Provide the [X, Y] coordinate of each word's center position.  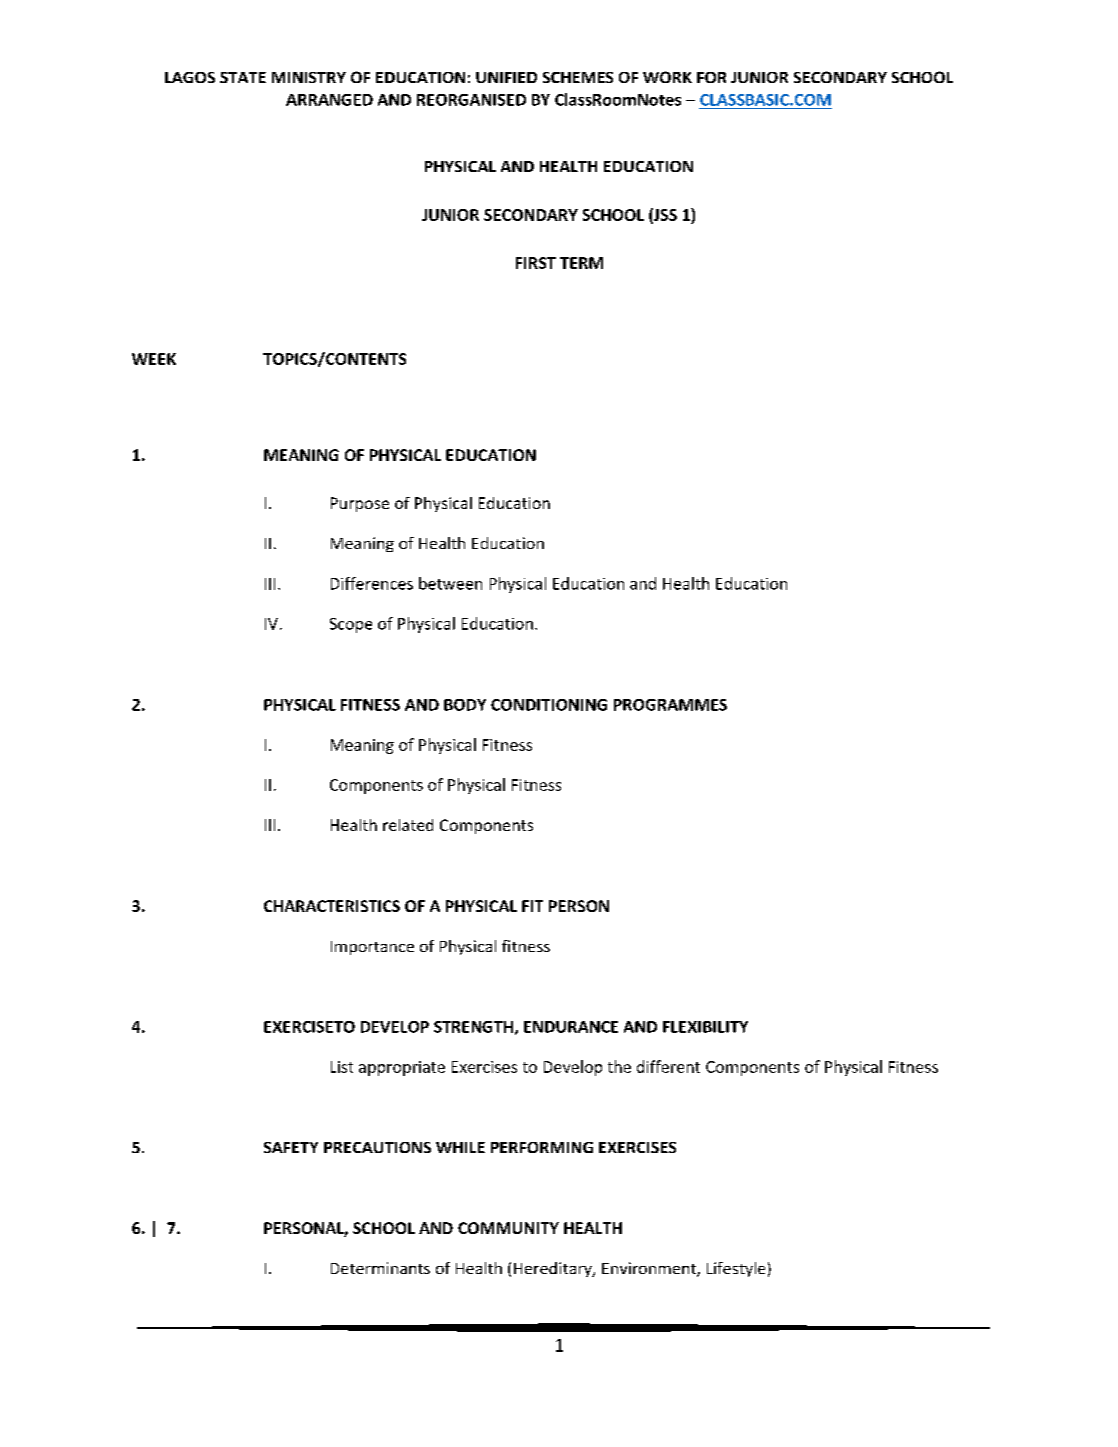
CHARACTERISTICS [332, 906]
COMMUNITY [508, 1228]
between [450, 583]
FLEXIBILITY [705, 1027]
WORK [667, 77]
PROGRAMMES [670, 705]
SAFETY [291, 1147]
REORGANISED [471, 100]
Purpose [360, 504]
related [408, 825]
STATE [243, 77]
